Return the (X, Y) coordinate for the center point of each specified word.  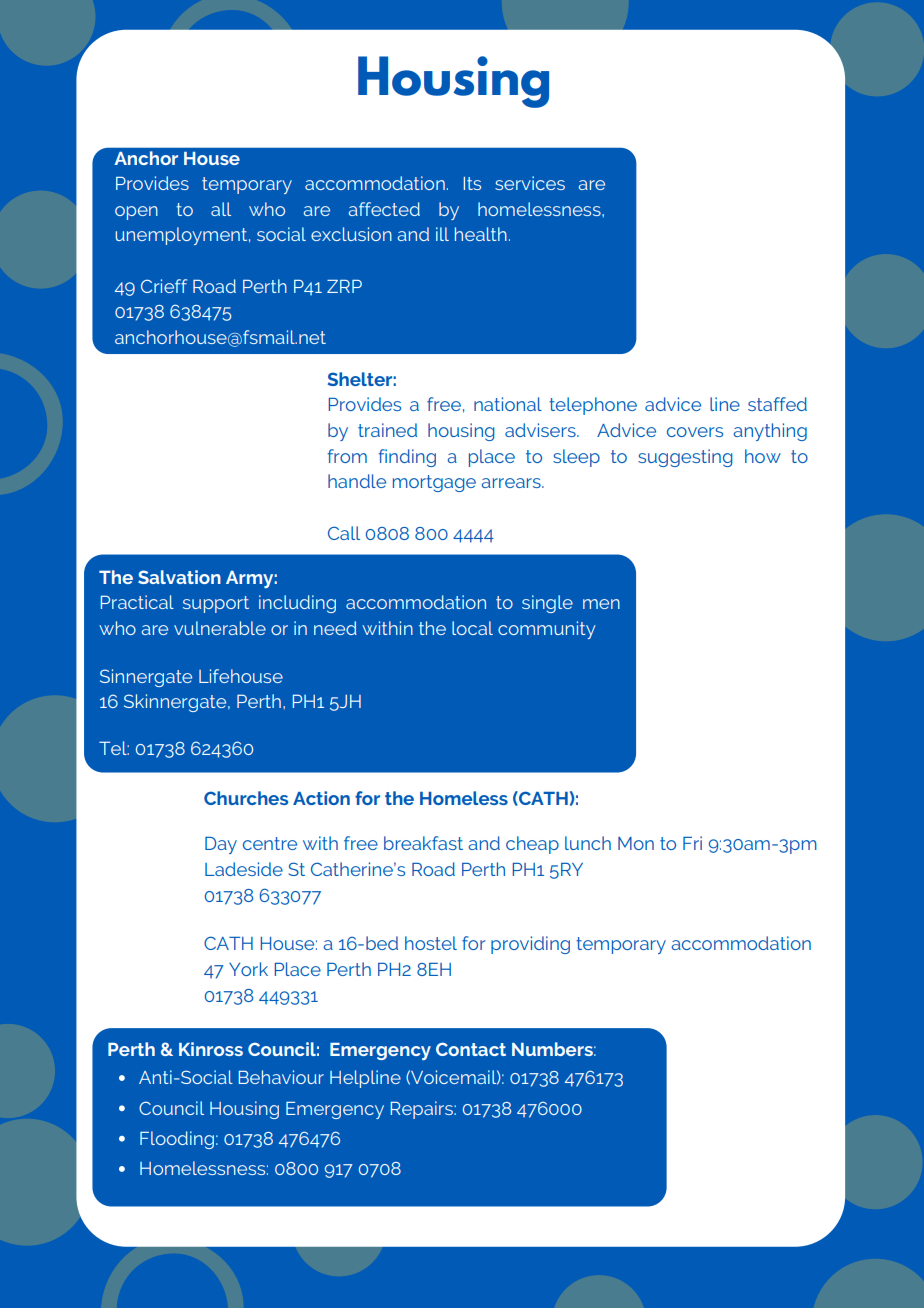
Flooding (177, 1140)
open (136, 213)
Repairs (423, 1110)
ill (442, 234)
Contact (471, 1049)
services (530, 183)
